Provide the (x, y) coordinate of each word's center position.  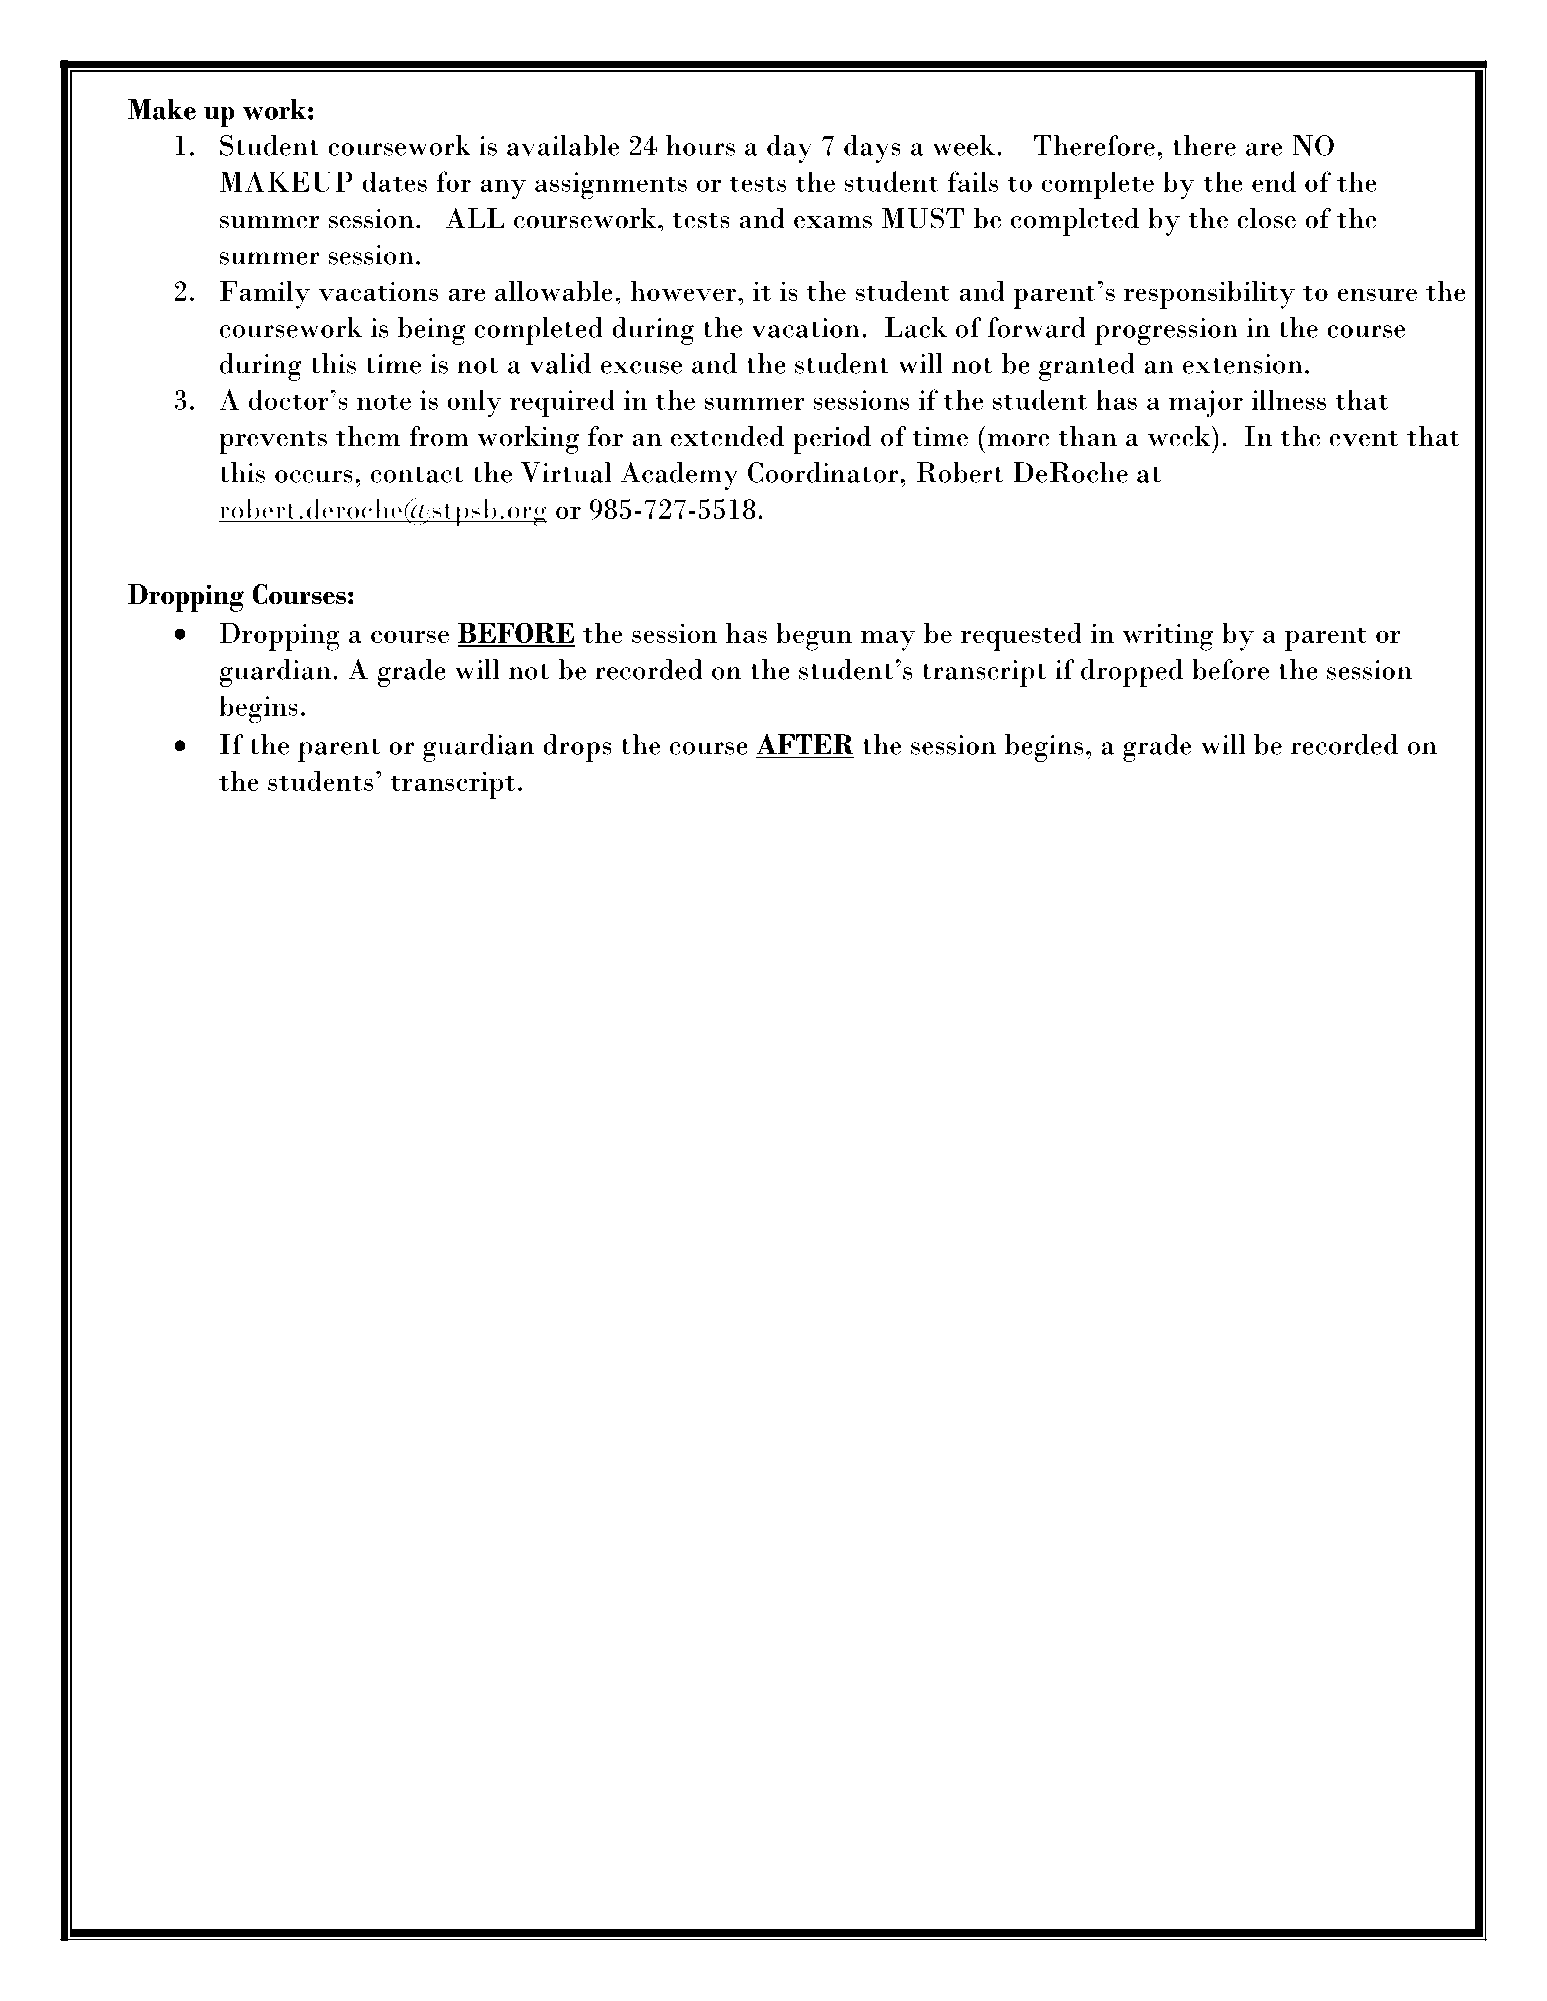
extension (1243, 364)
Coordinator (824, 472)
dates (394, 181)
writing (1167, 637)
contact (416, 475)
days (872, 149)
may (888, 641)
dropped (1132, 673)
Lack (916, 327)
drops (577, 748)
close (1266, 218)
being (432, 331)
